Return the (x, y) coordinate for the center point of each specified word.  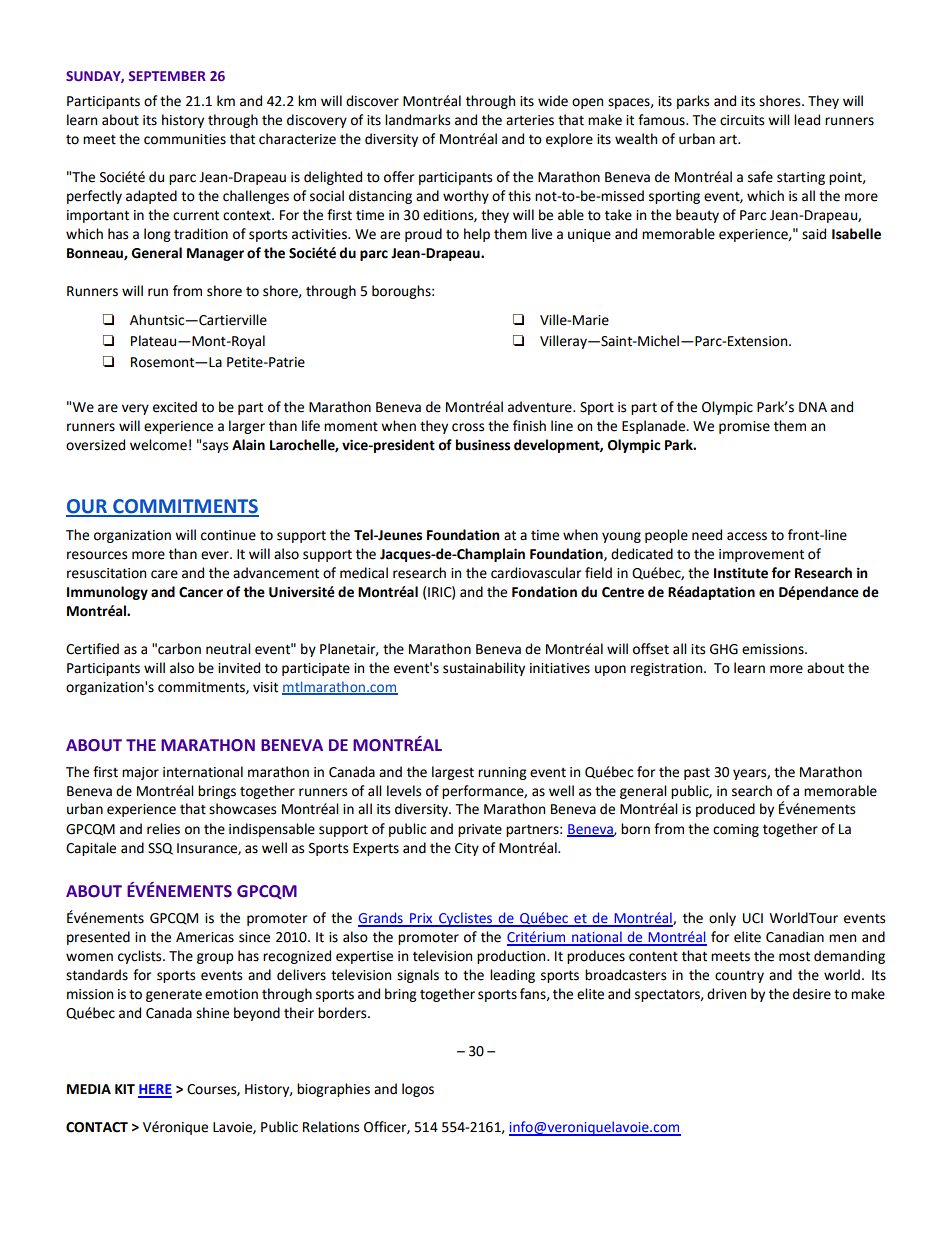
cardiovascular (536, 573)
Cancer (201, 592)
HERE (155, 1090)
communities (185, 139)
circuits (742, 120)
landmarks (417, 120)
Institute (741, 573)
